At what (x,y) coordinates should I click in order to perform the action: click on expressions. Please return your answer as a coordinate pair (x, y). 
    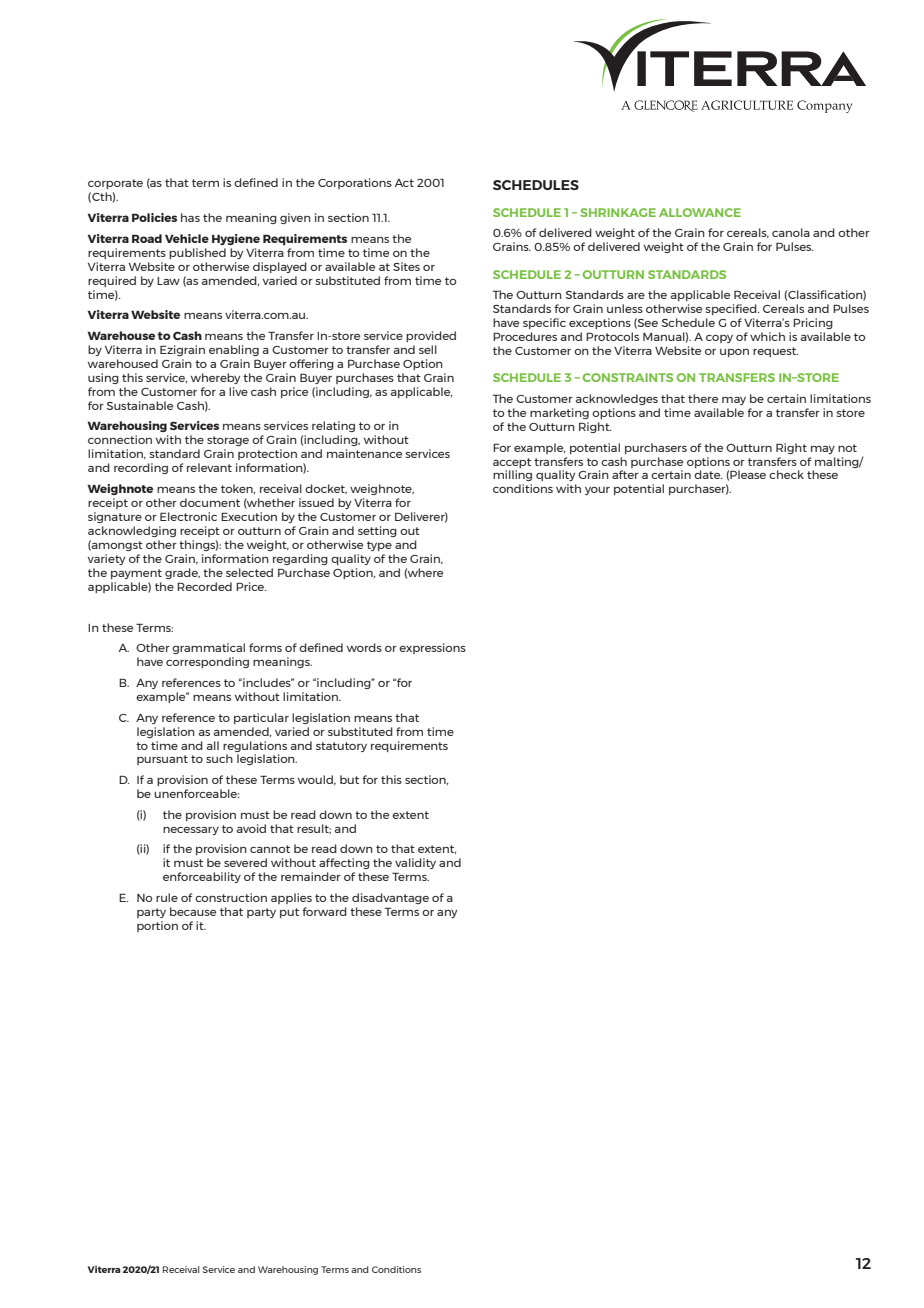
    Looking at the image, I should click on (432, 648).
